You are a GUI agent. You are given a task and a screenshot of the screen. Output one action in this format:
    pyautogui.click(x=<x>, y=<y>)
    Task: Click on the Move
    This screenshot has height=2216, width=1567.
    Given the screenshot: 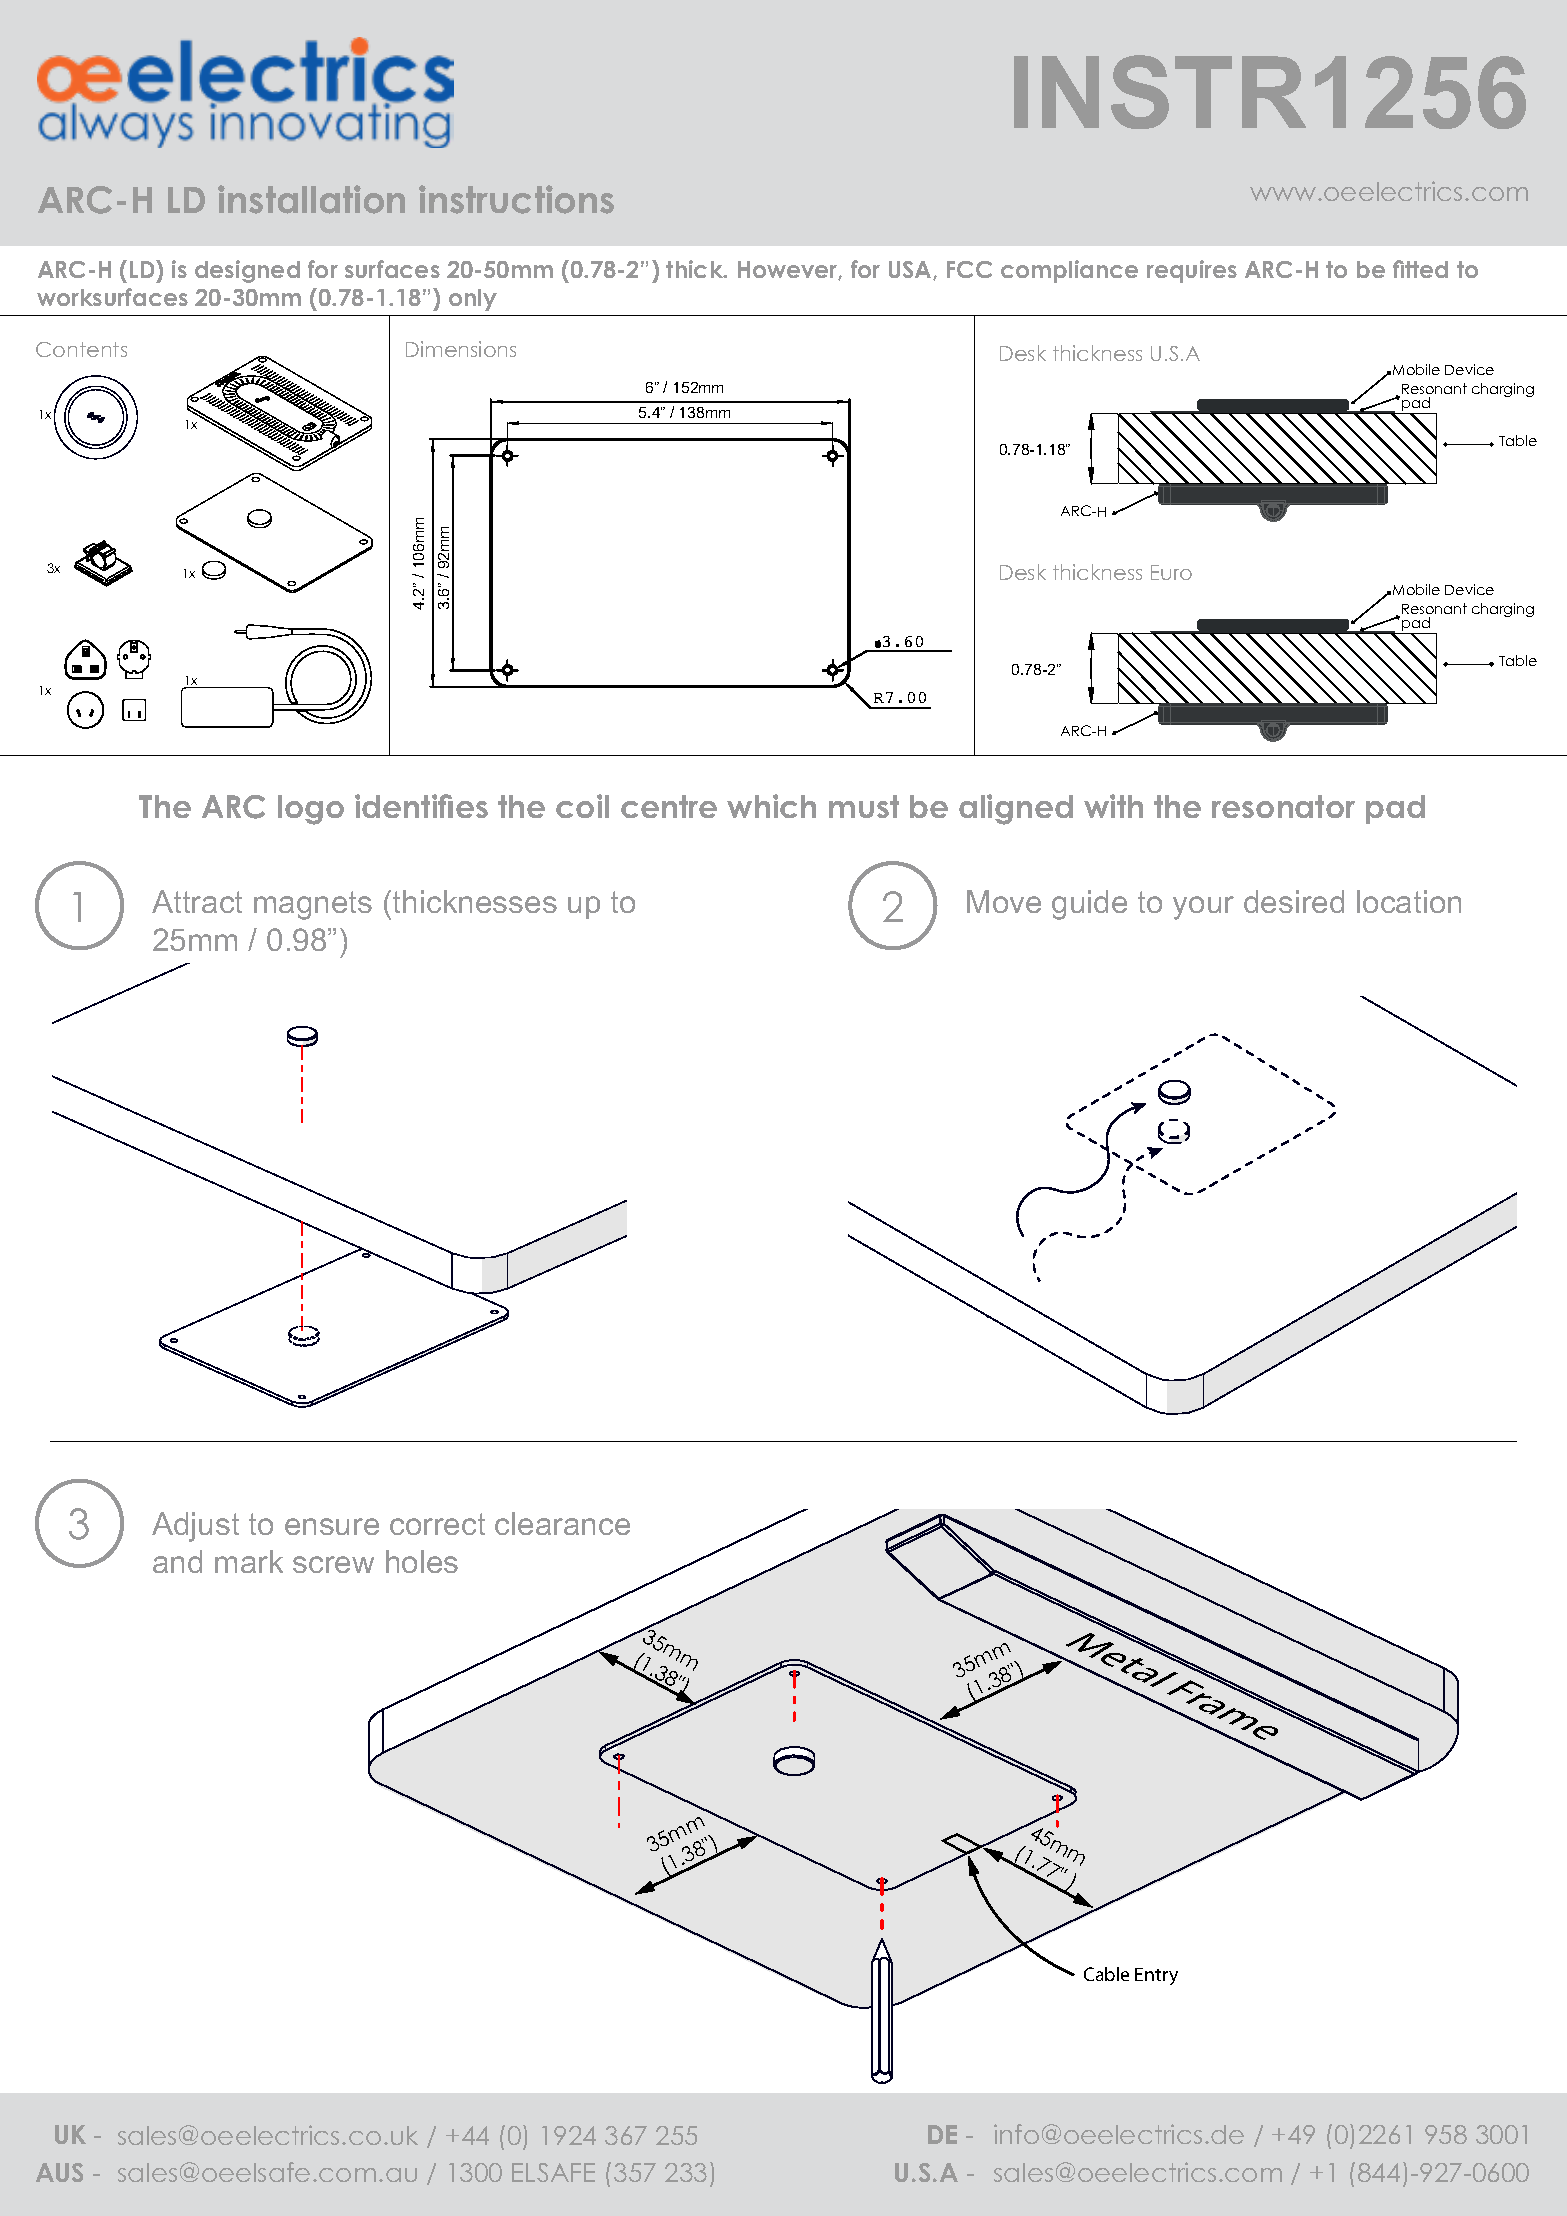 What is the action you would take?
    pyautogui.click(x=1004, y=901)
